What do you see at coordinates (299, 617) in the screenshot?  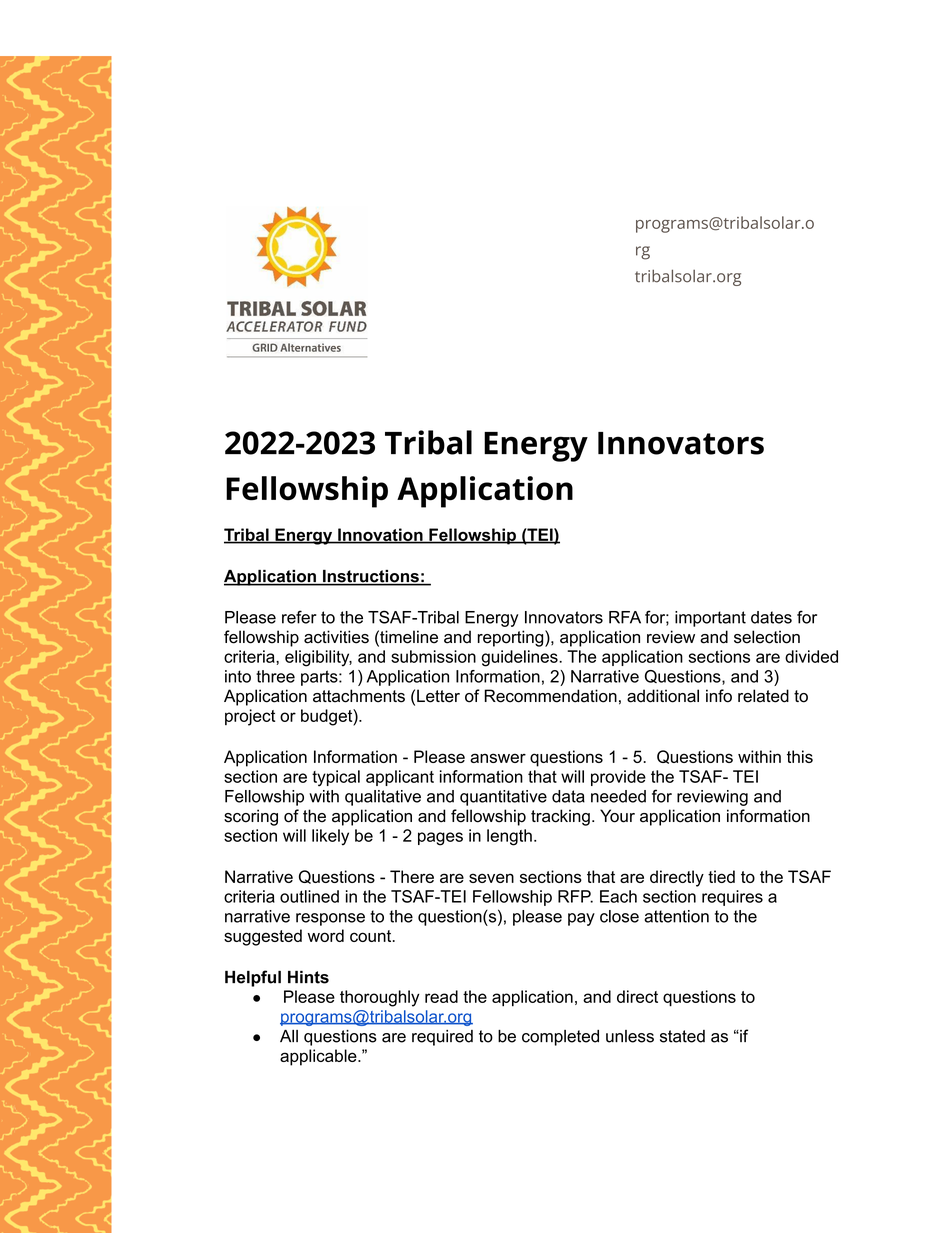 I see `refer` at bounding box center [299, 617].
